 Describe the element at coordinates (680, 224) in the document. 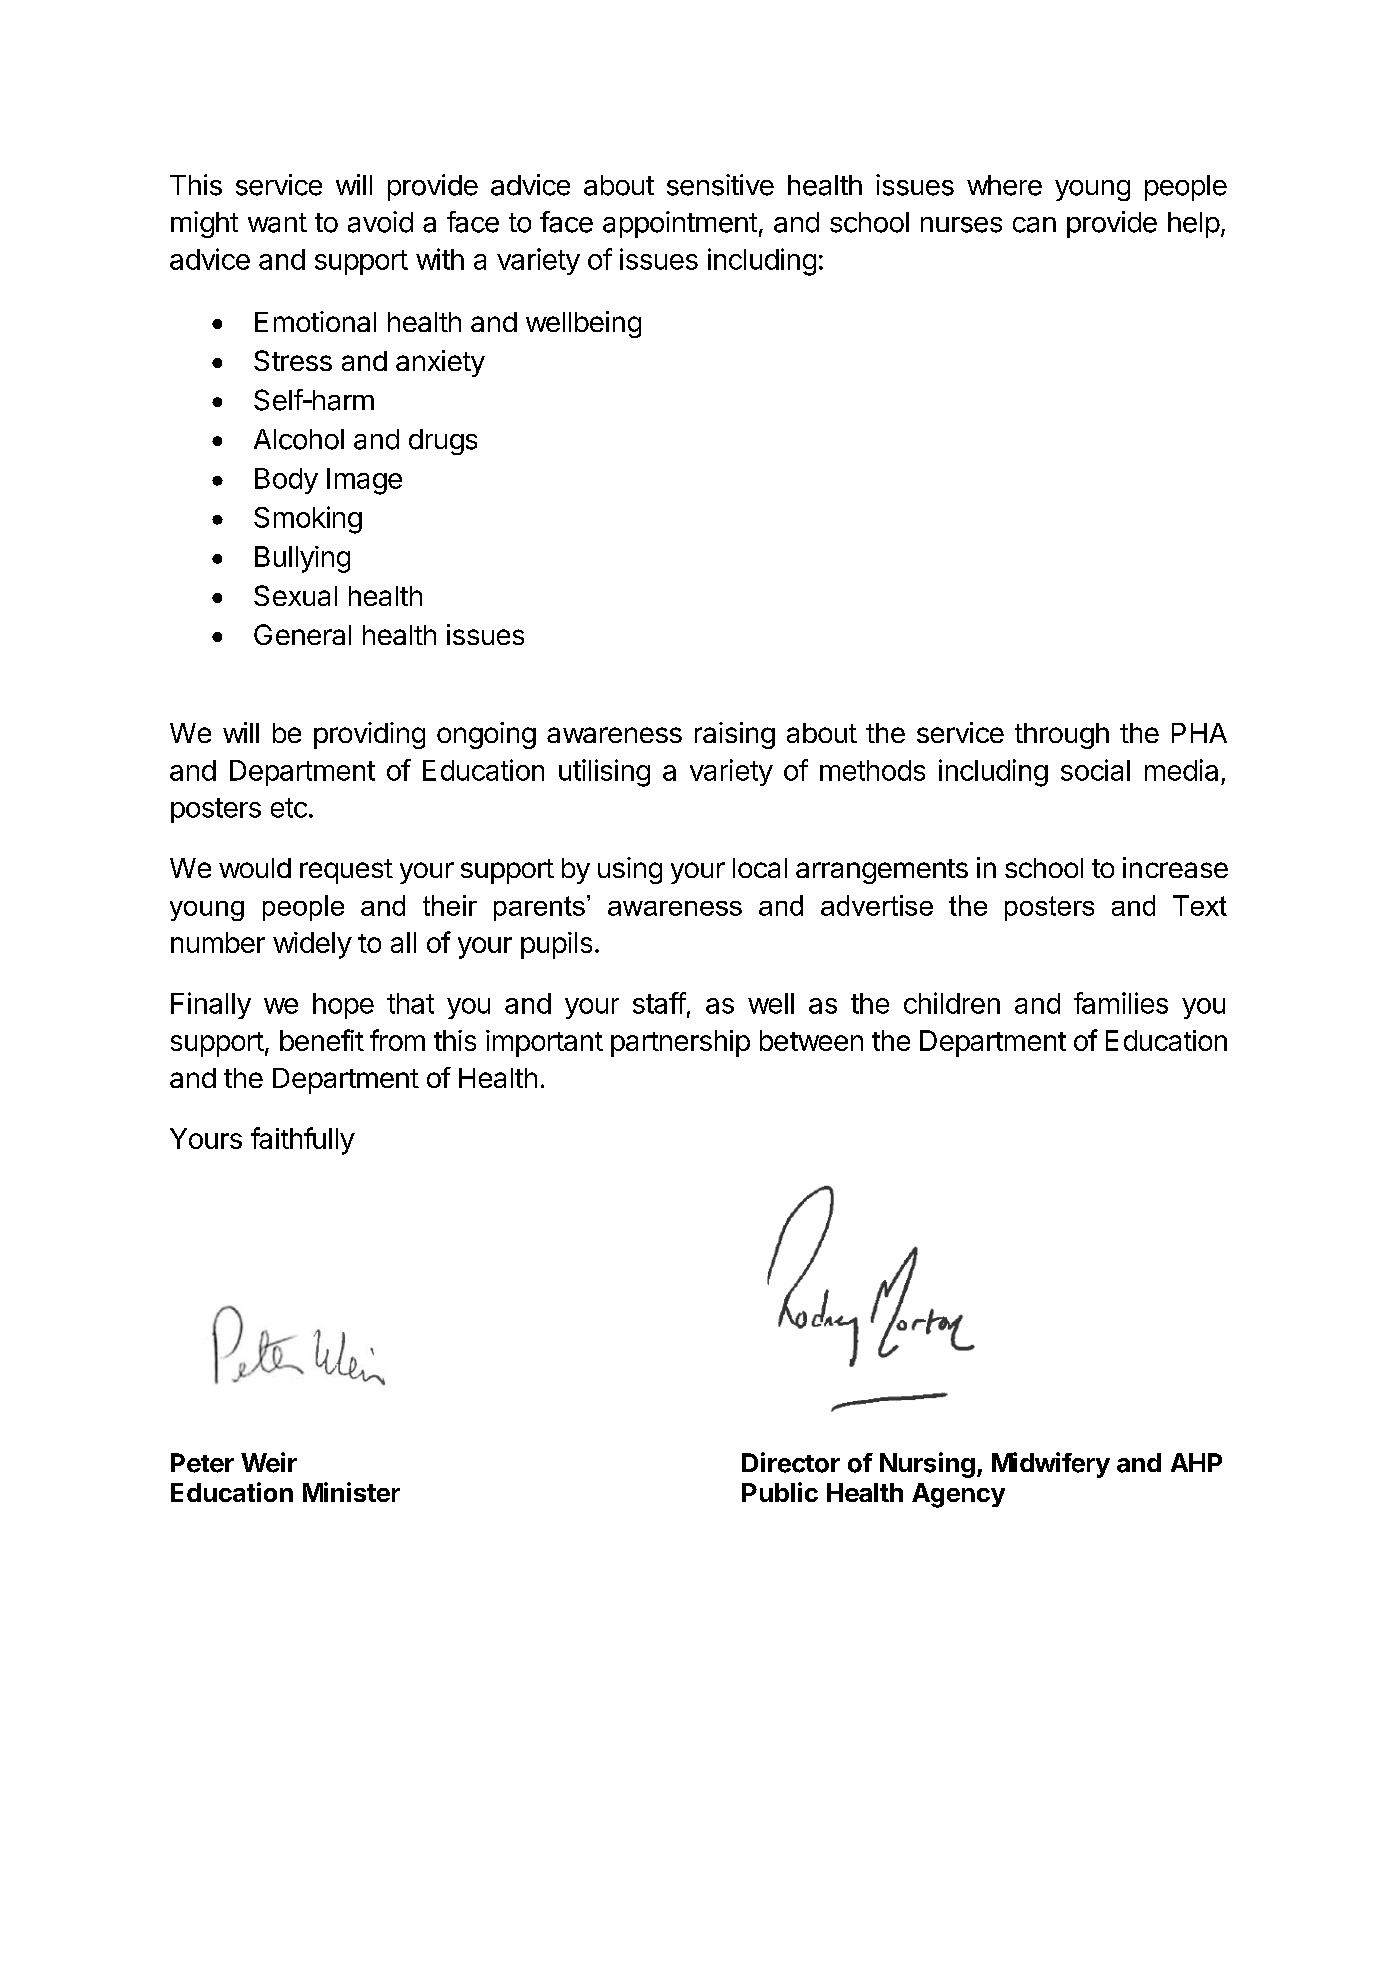

I see `appointment` at that location.
